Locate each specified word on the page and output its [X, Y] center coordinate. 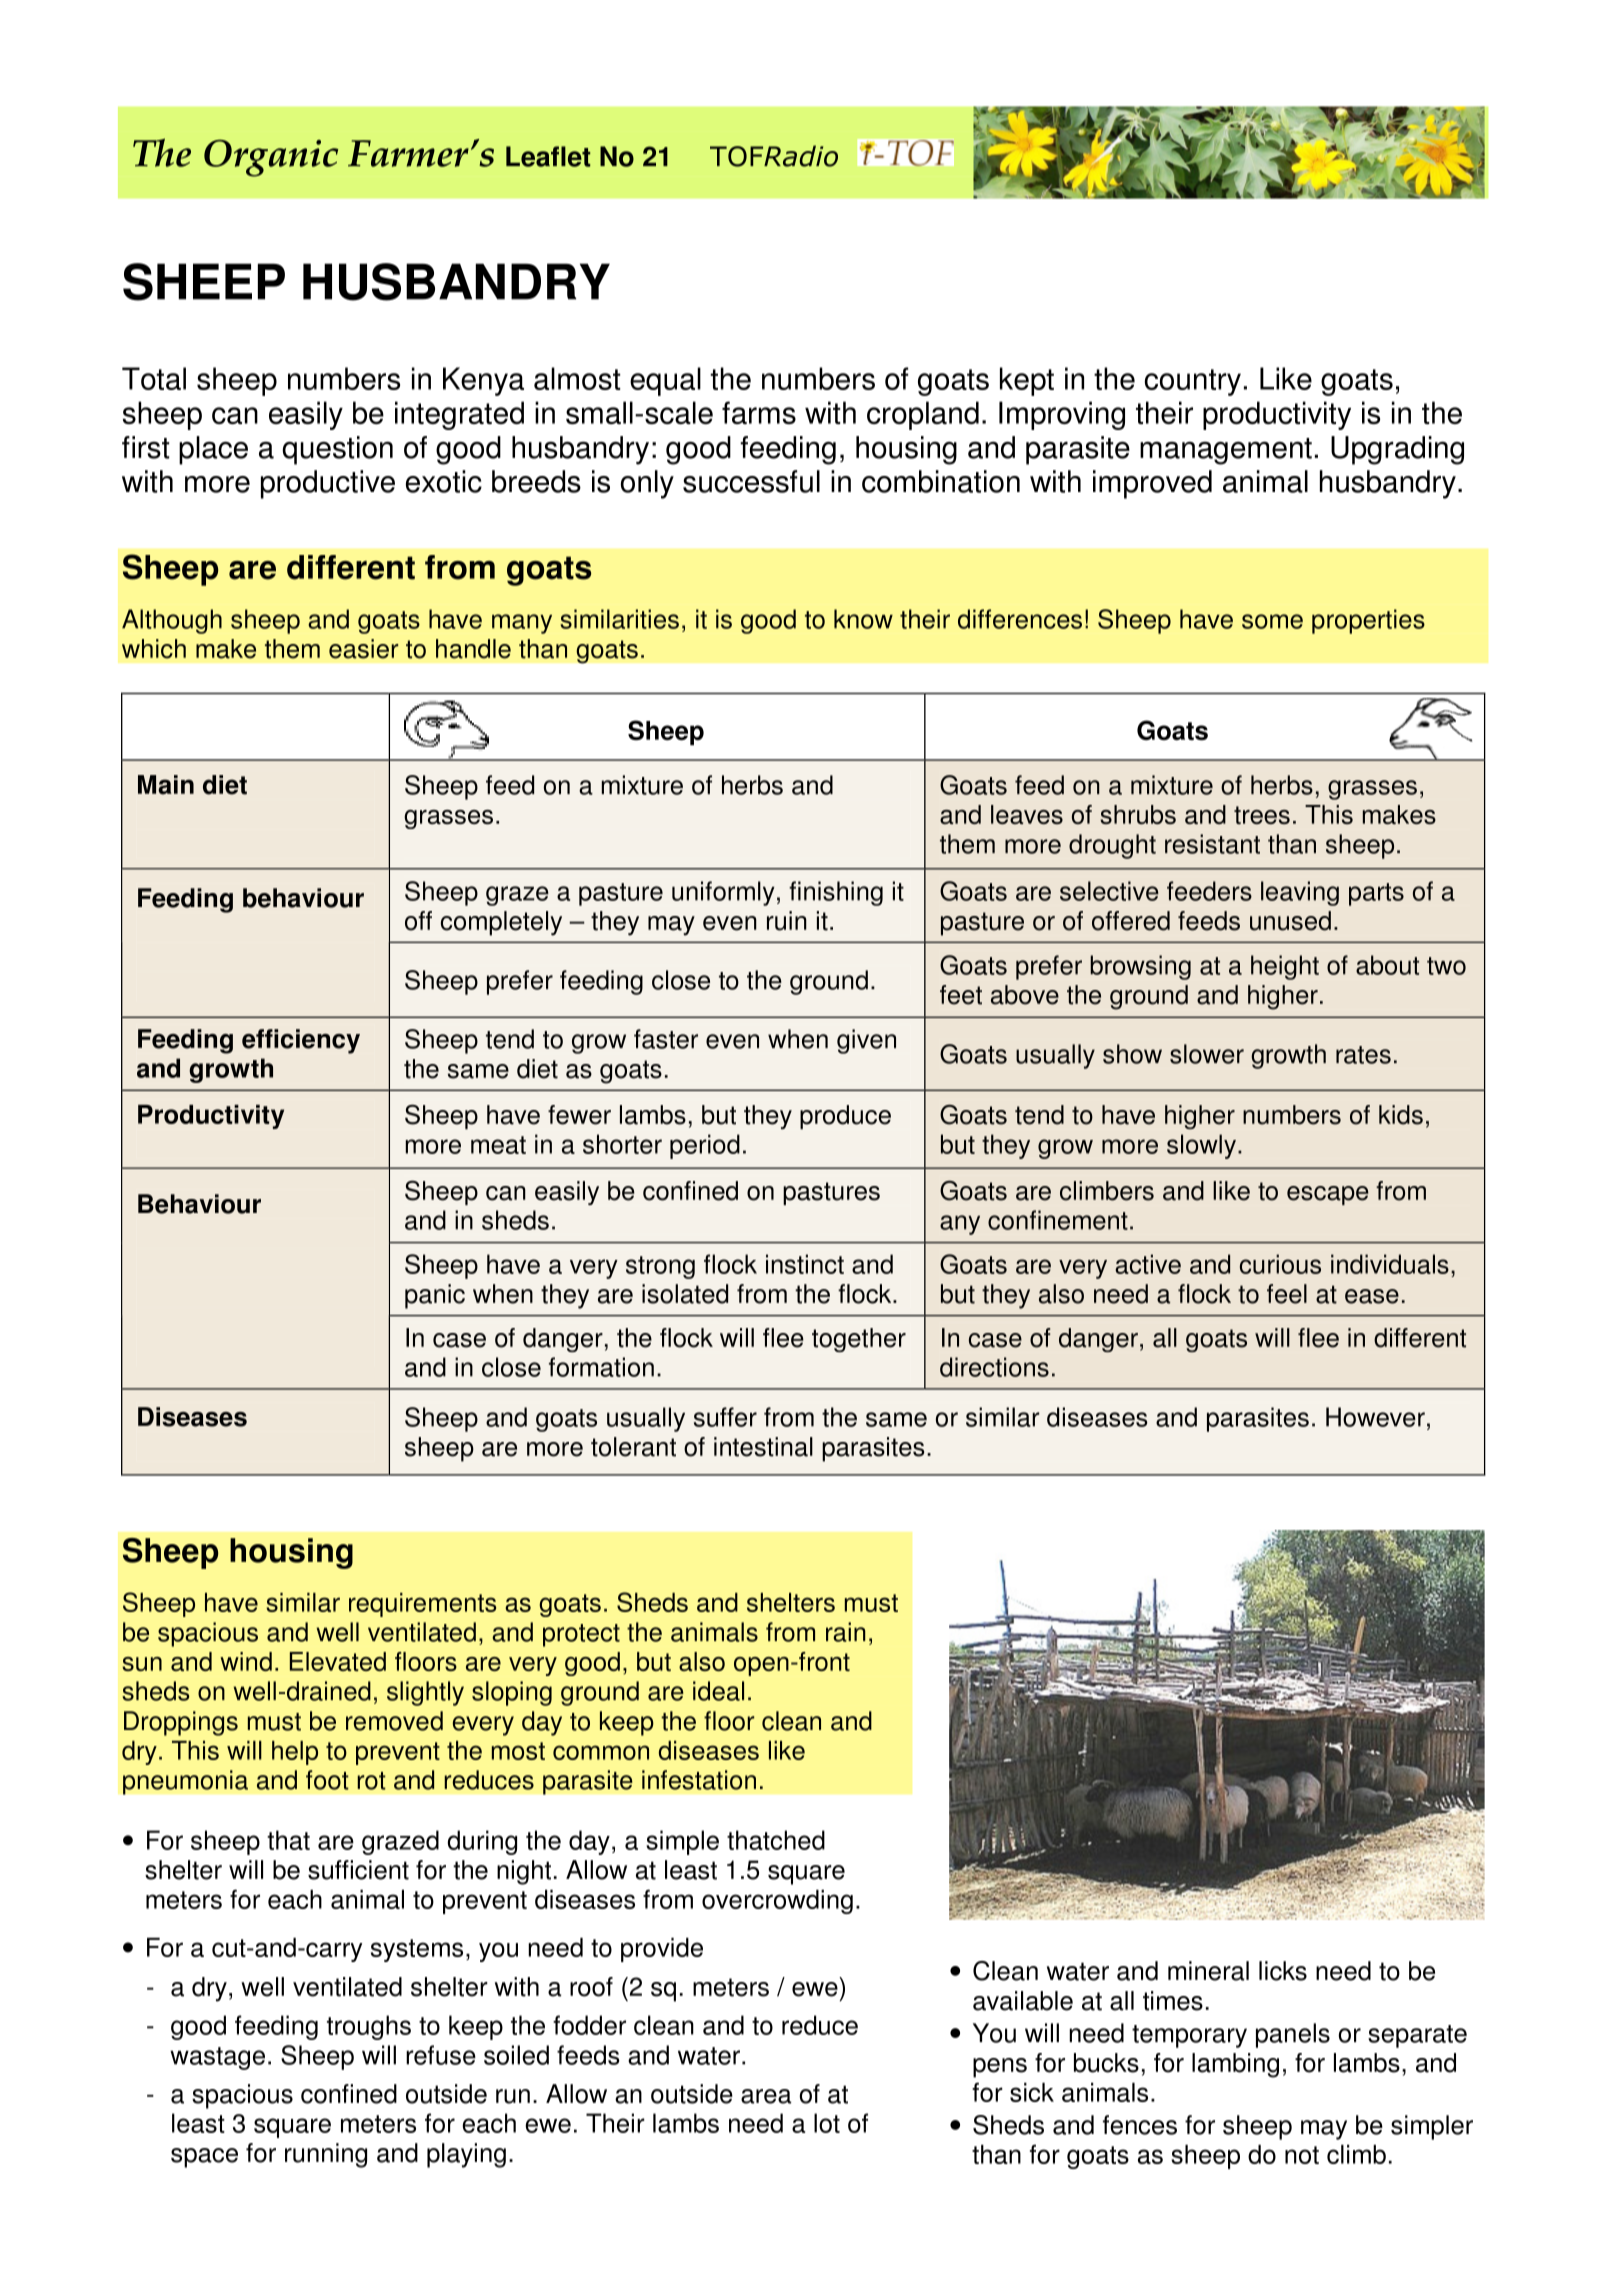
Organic [271, 158]
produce [845, 1117]
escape [1328, 1195]
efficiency [301, 1041]
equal [665, 381]
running [326, 2155]
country [1193, 382]
